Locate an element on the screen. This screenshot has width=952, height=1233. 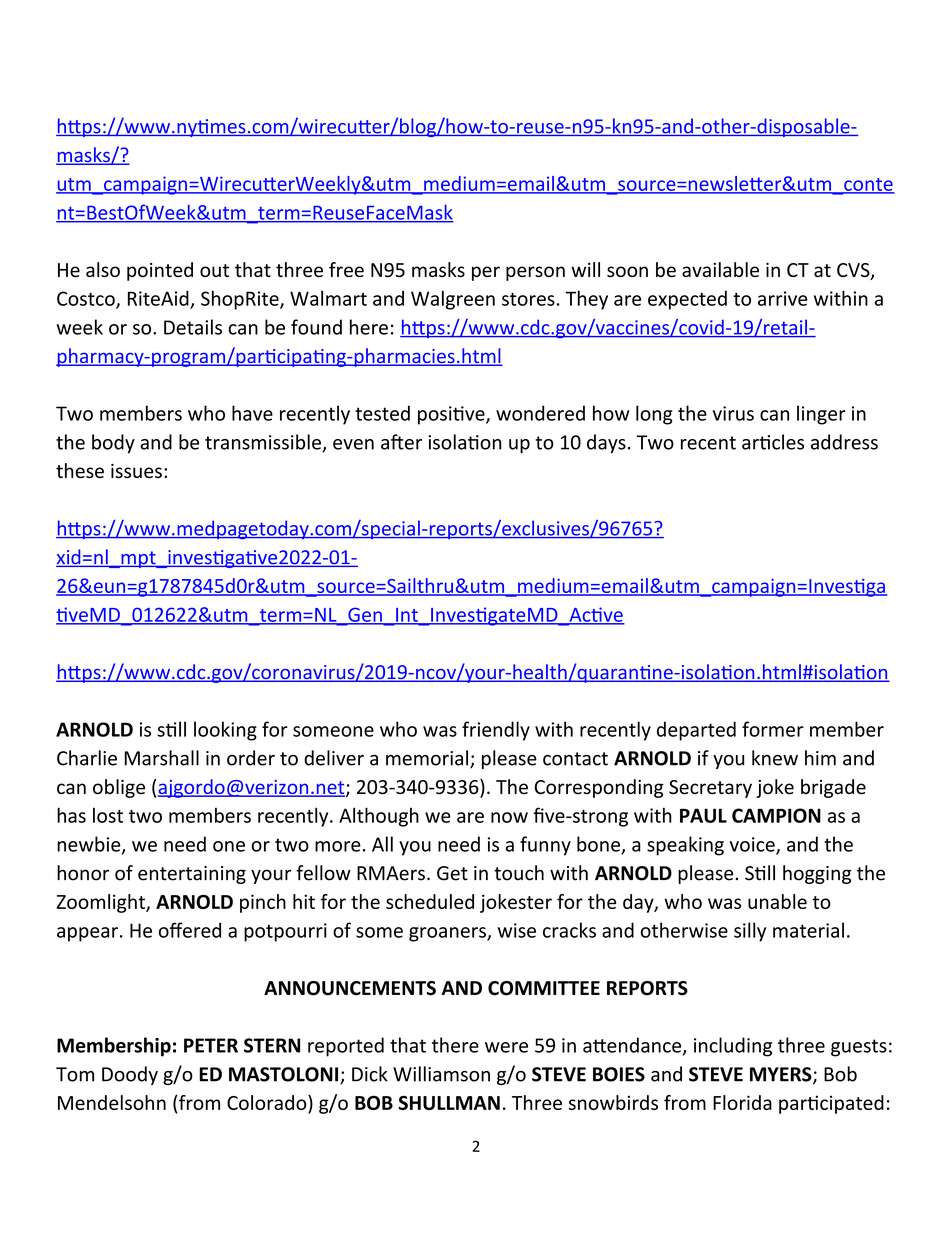
Walgreen is located at coordinates (453, 300).
